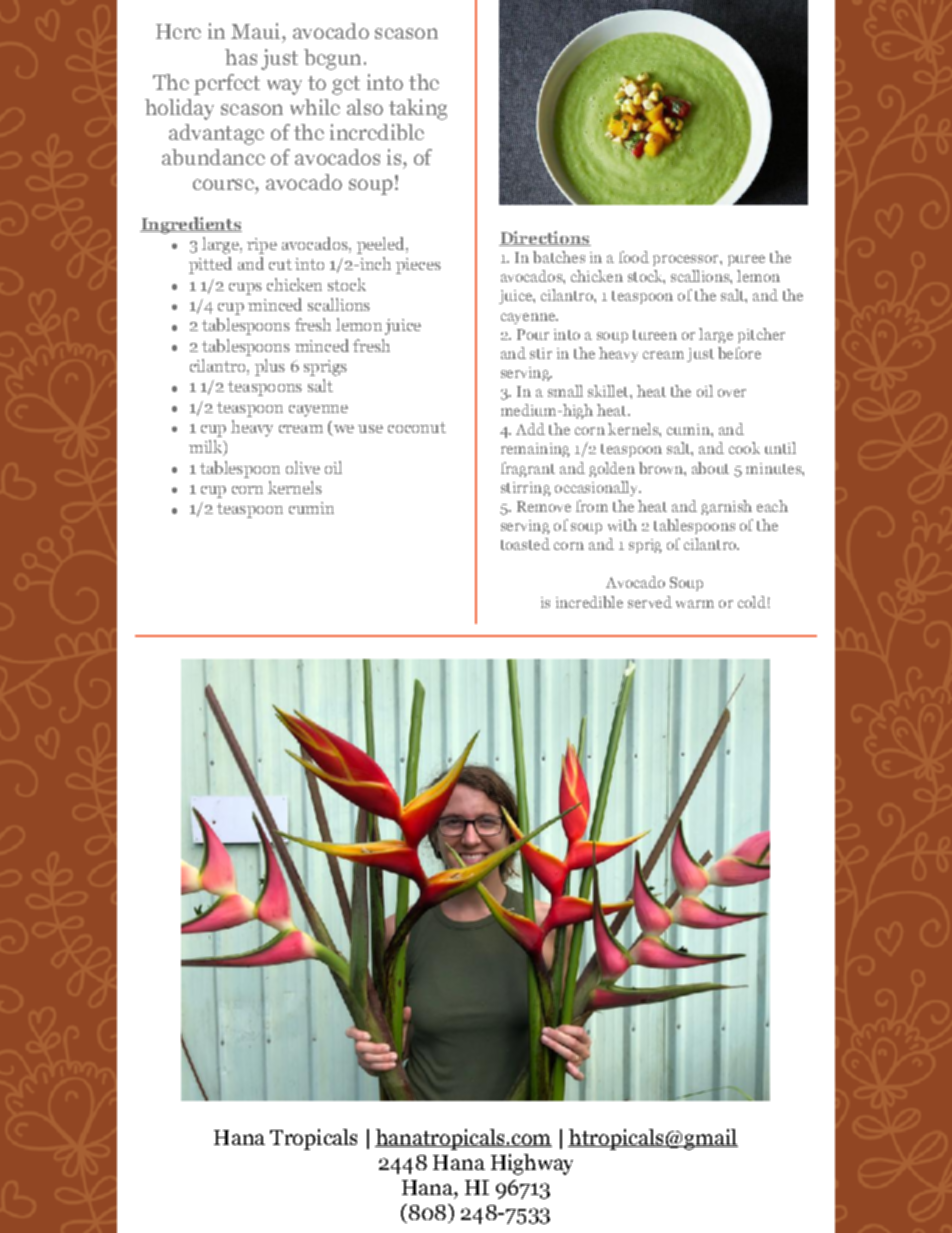 The height and width of the screenshot is (1233, 952). Describe the element at coordinates (650, 602) in the screenshot. I see `served` at that location.
